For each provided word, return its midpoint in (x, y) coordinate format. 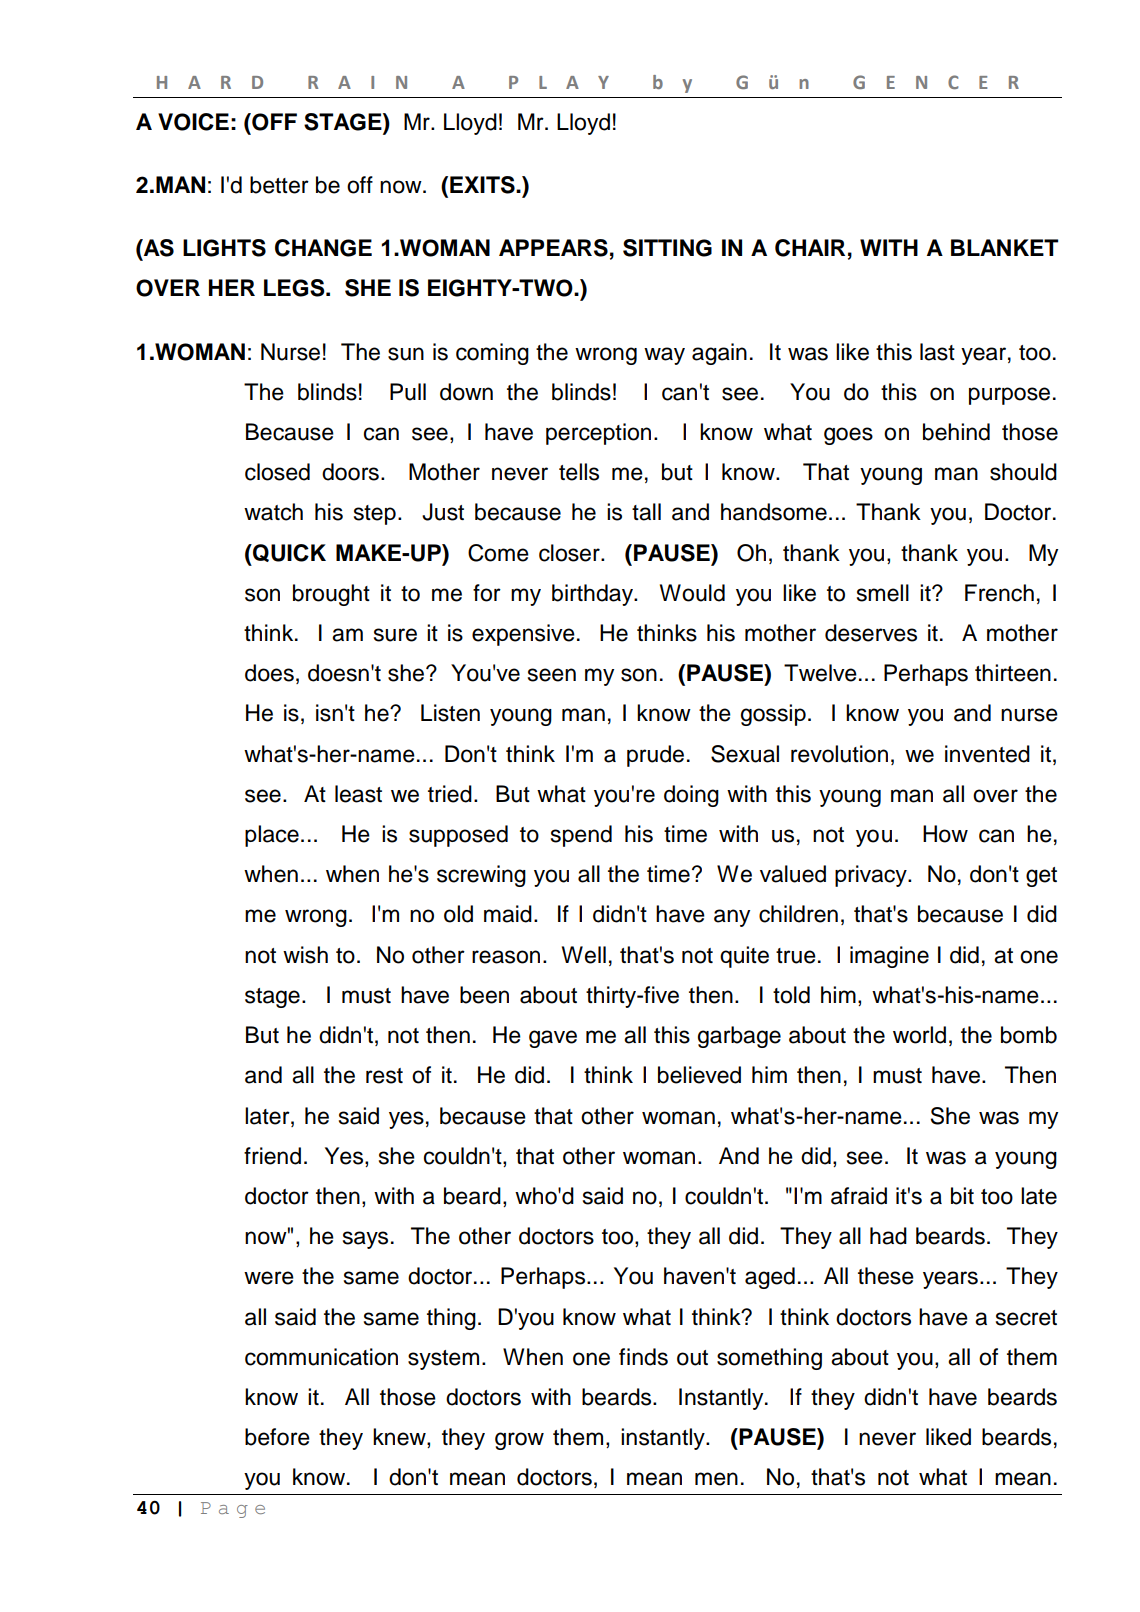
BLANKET (1004, 247)
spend (581, 836)
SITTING (667, 248)
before (277, 1437)
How (945, 834)
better (279, 185)
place (272, 836)
